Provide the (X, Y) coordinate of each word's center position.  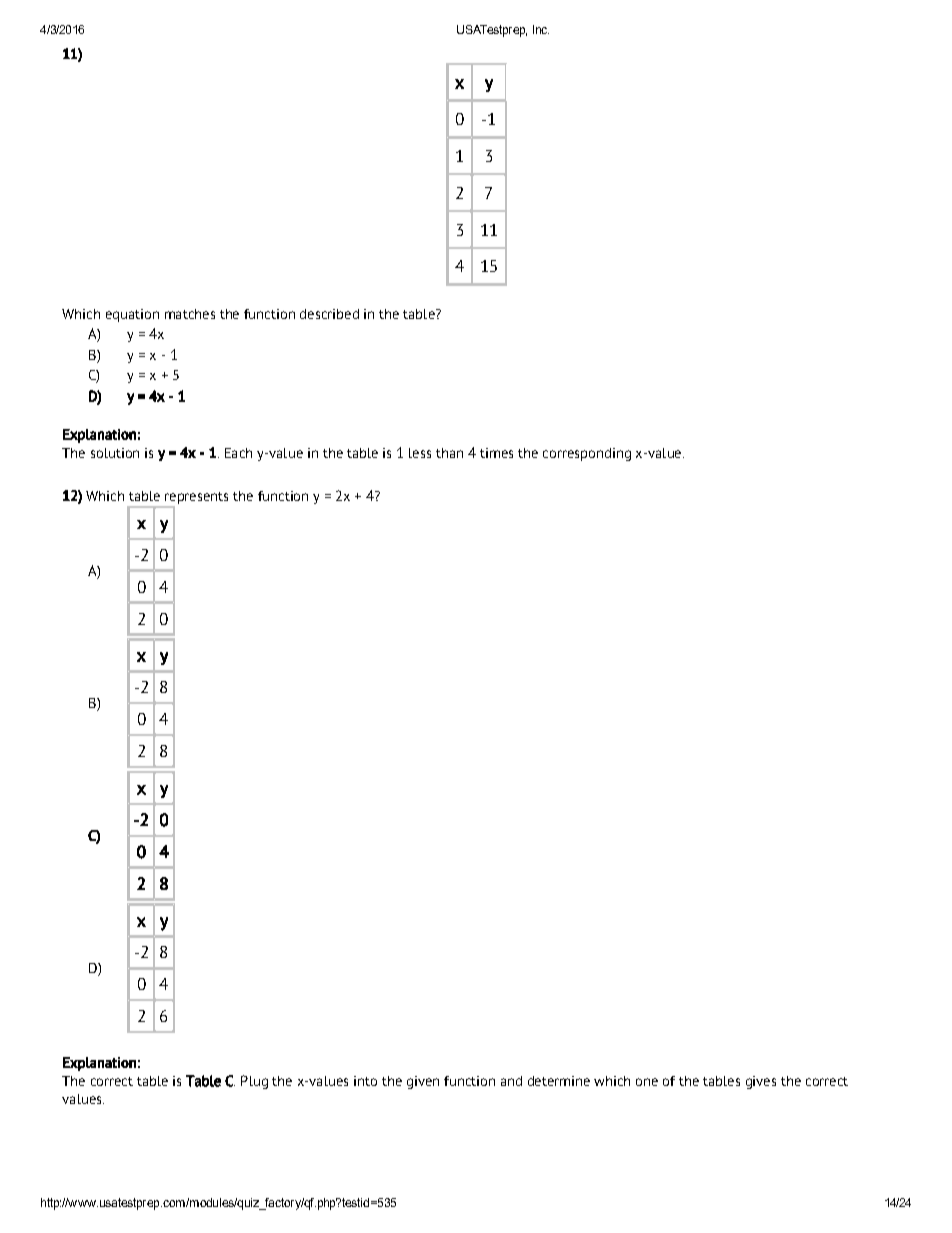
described (329, 314)
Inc (541, 29)
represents (196, 498)
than (449, 453)
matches (190, 314)
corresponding (587, 454)
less (420, 453)
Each (238, 453)
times (496, 453)
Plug (254, 1082)
